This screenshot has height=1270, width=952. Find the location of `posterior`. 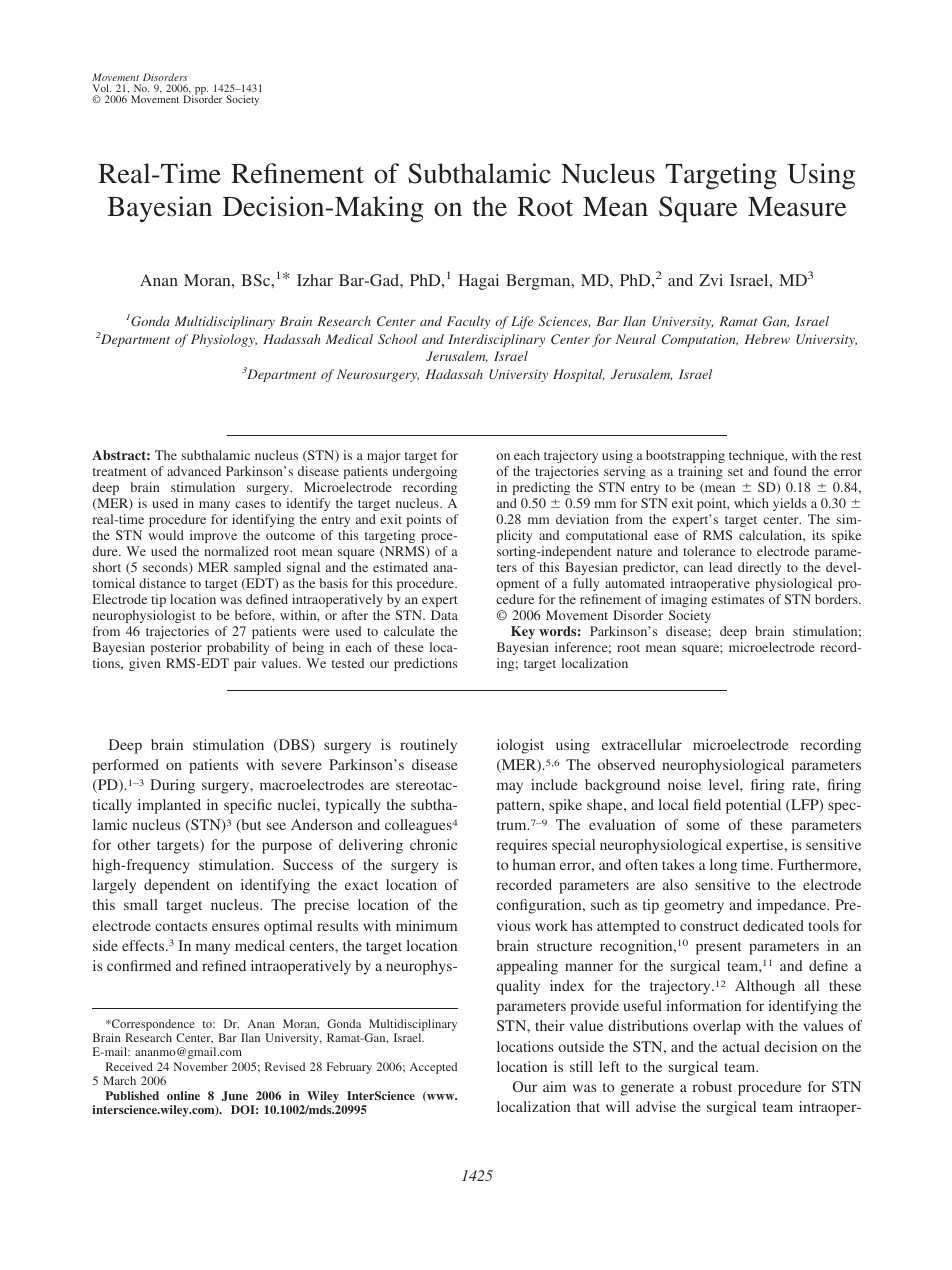

posterior is located at coordinates (176, 648).
